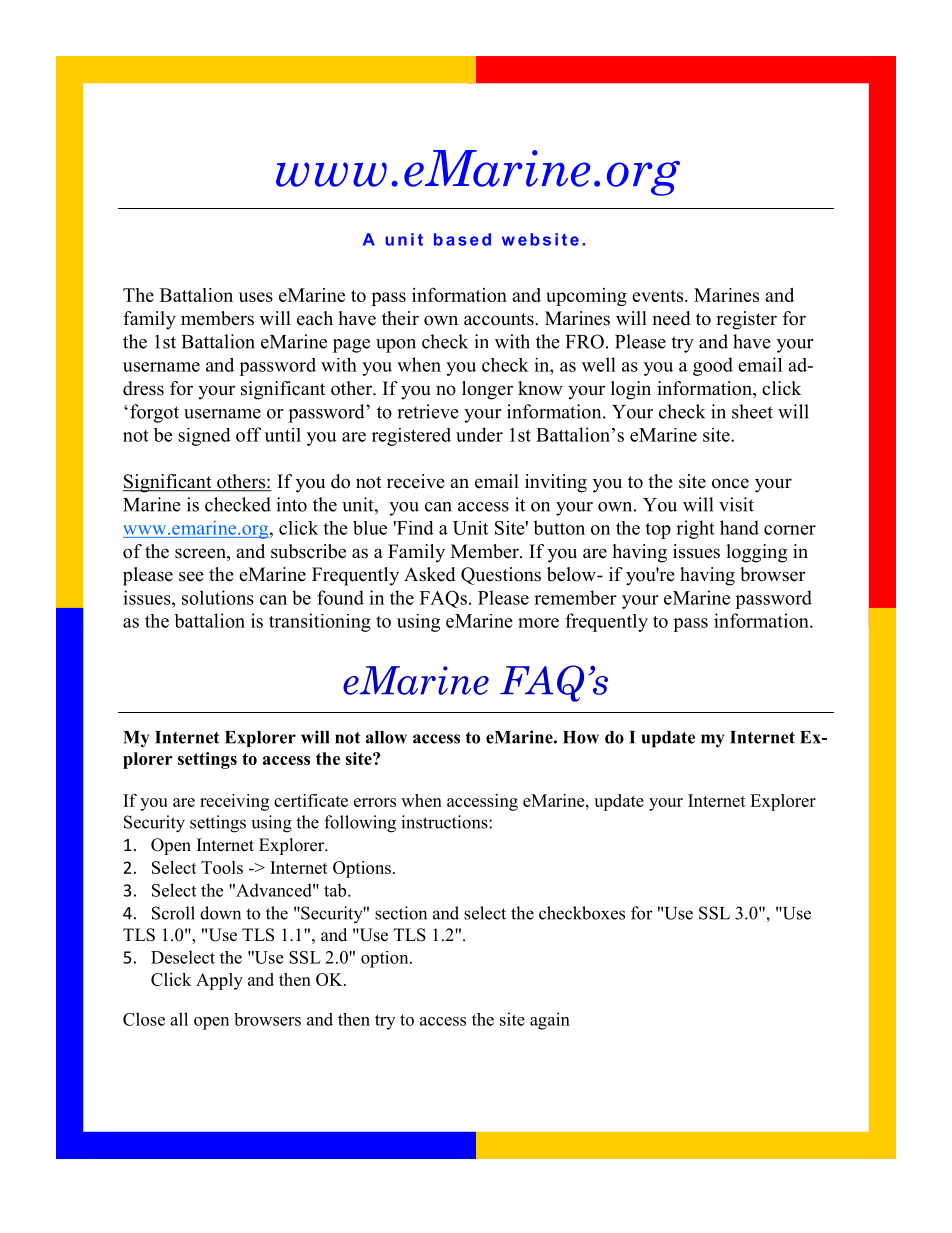 Image resolution: width=952 pixels, height=1233 pixels. What do you see at coordinates (538, 623) in the screenshot?
I see `more` at bounding box center [538, 623].
